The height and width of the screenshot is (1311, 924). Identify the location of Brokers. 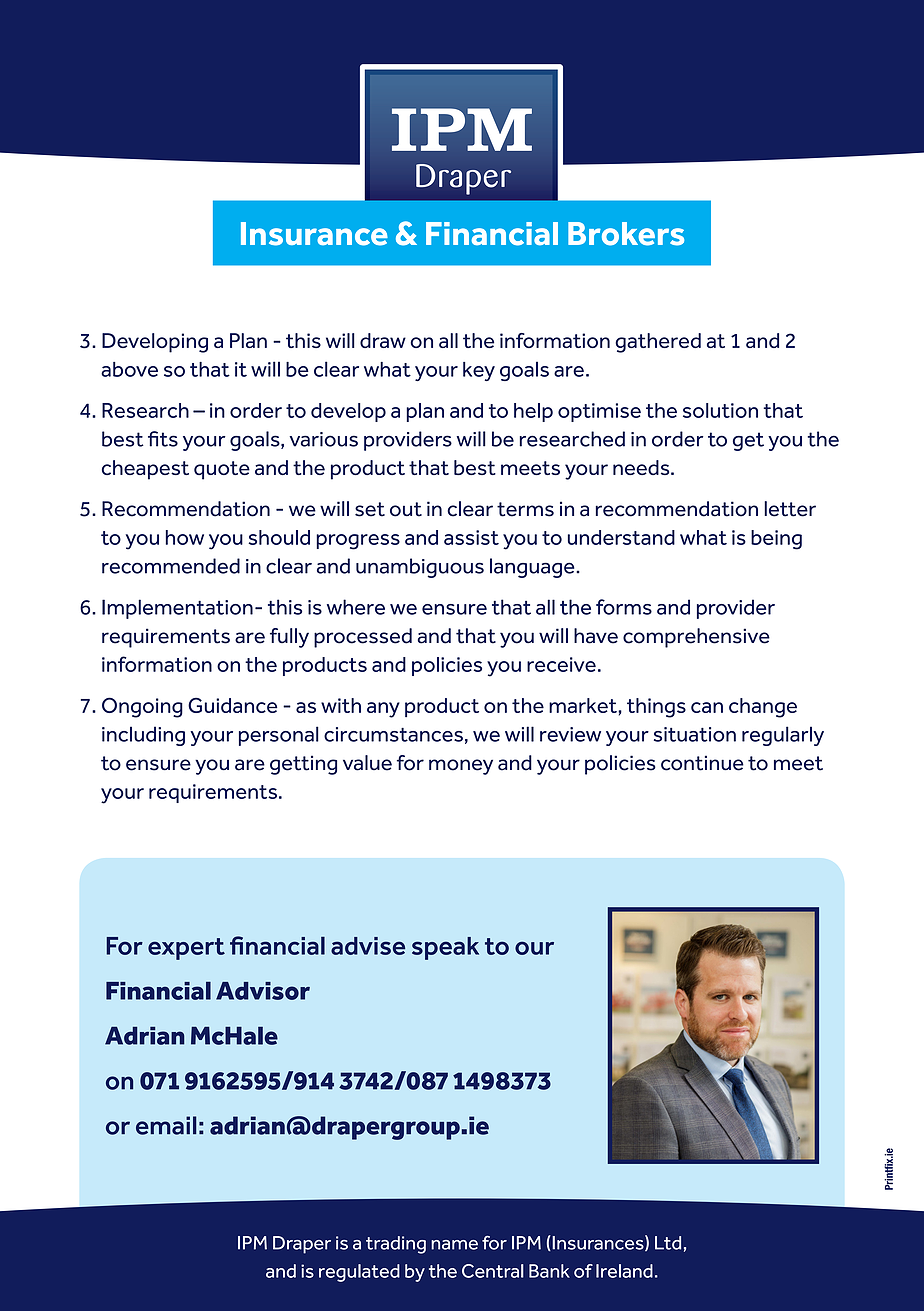
(626, 234).
